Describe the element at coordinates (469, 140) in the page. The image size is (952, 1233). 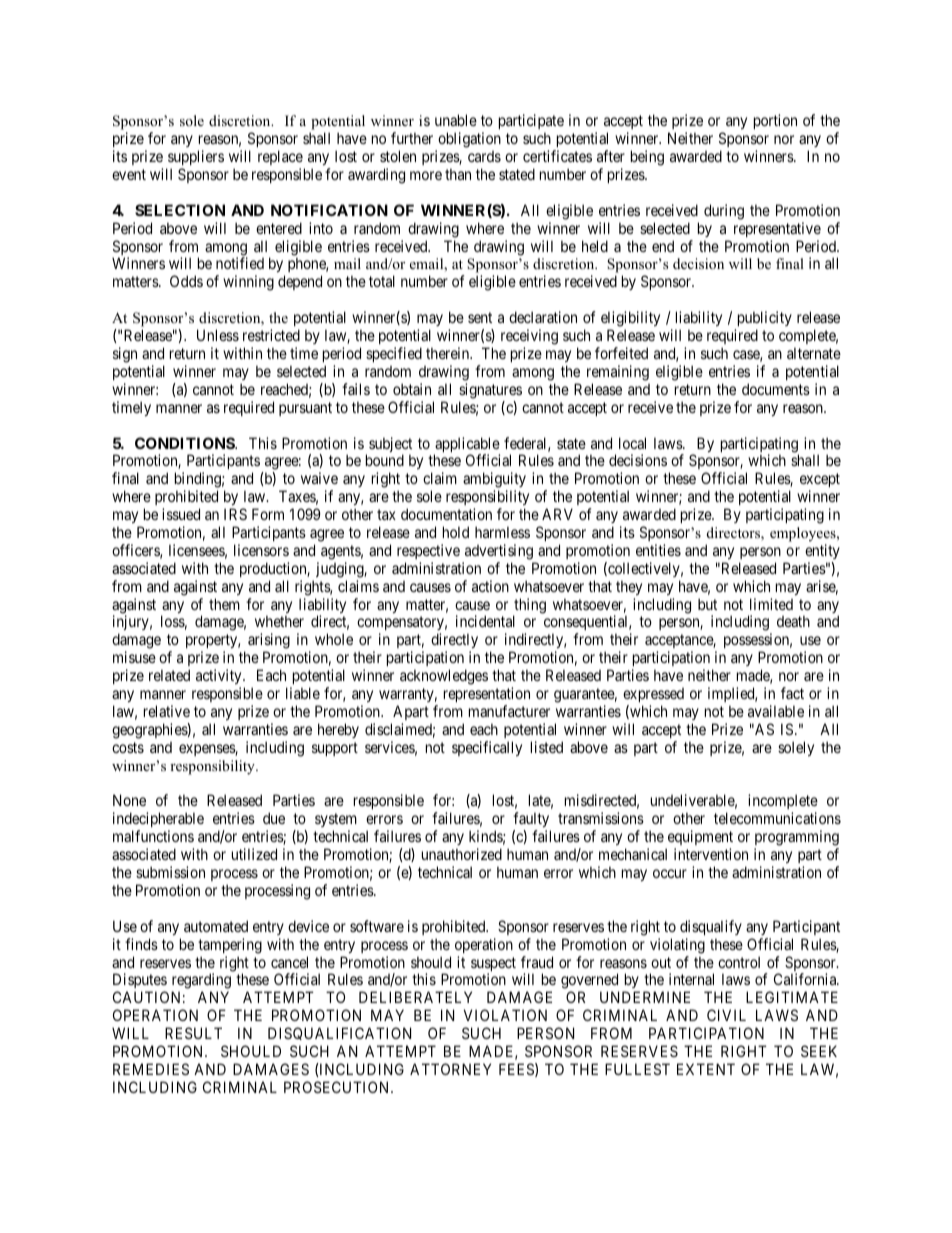
I see `obligation` at that location.
